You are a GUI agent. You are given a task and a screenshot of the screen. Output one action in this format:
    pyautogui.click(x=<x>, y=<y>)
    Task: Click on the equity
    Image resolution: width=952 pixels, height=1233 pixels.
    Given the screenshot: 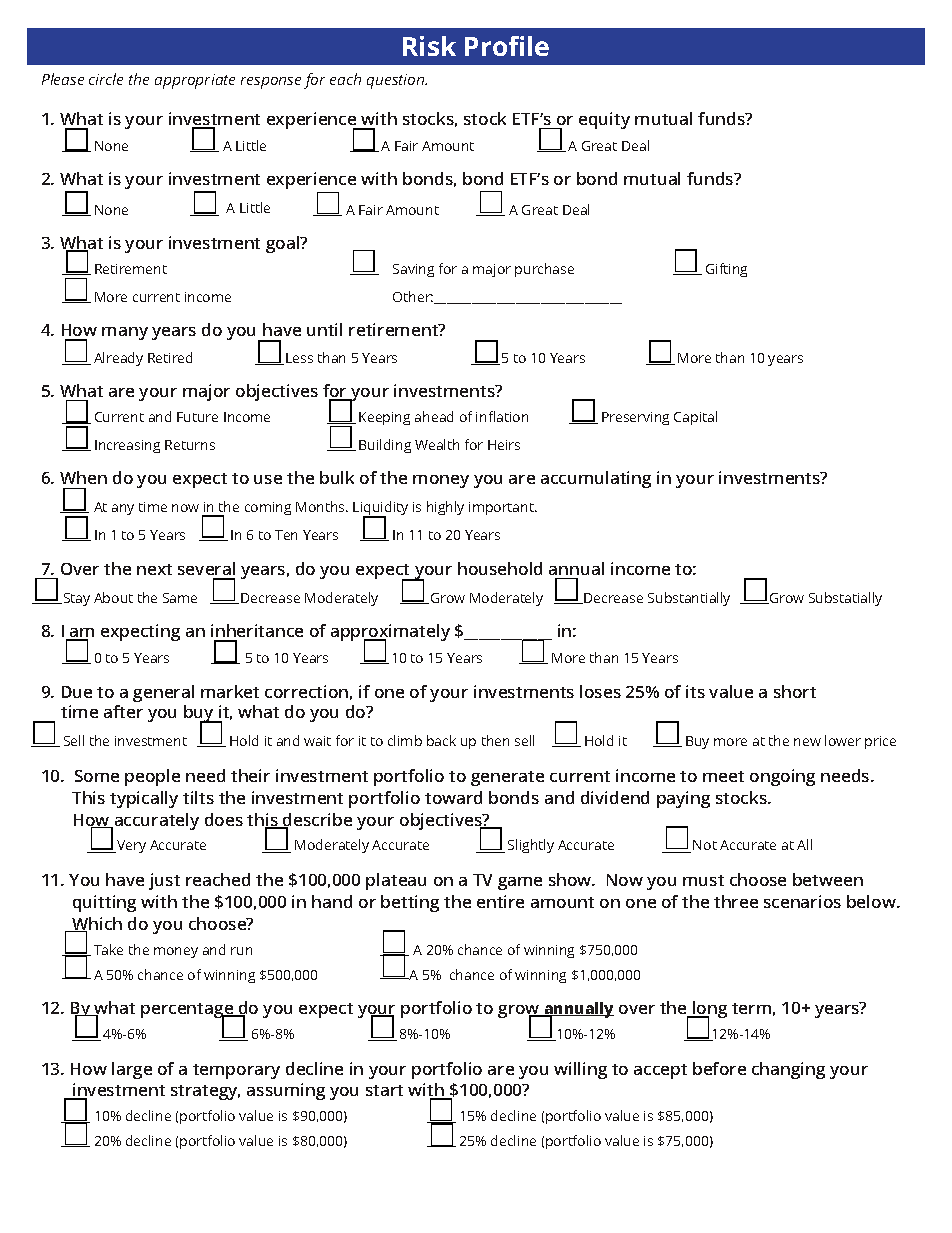 What is the action you would take?
    pyautogui.click(x=604, y=120)
